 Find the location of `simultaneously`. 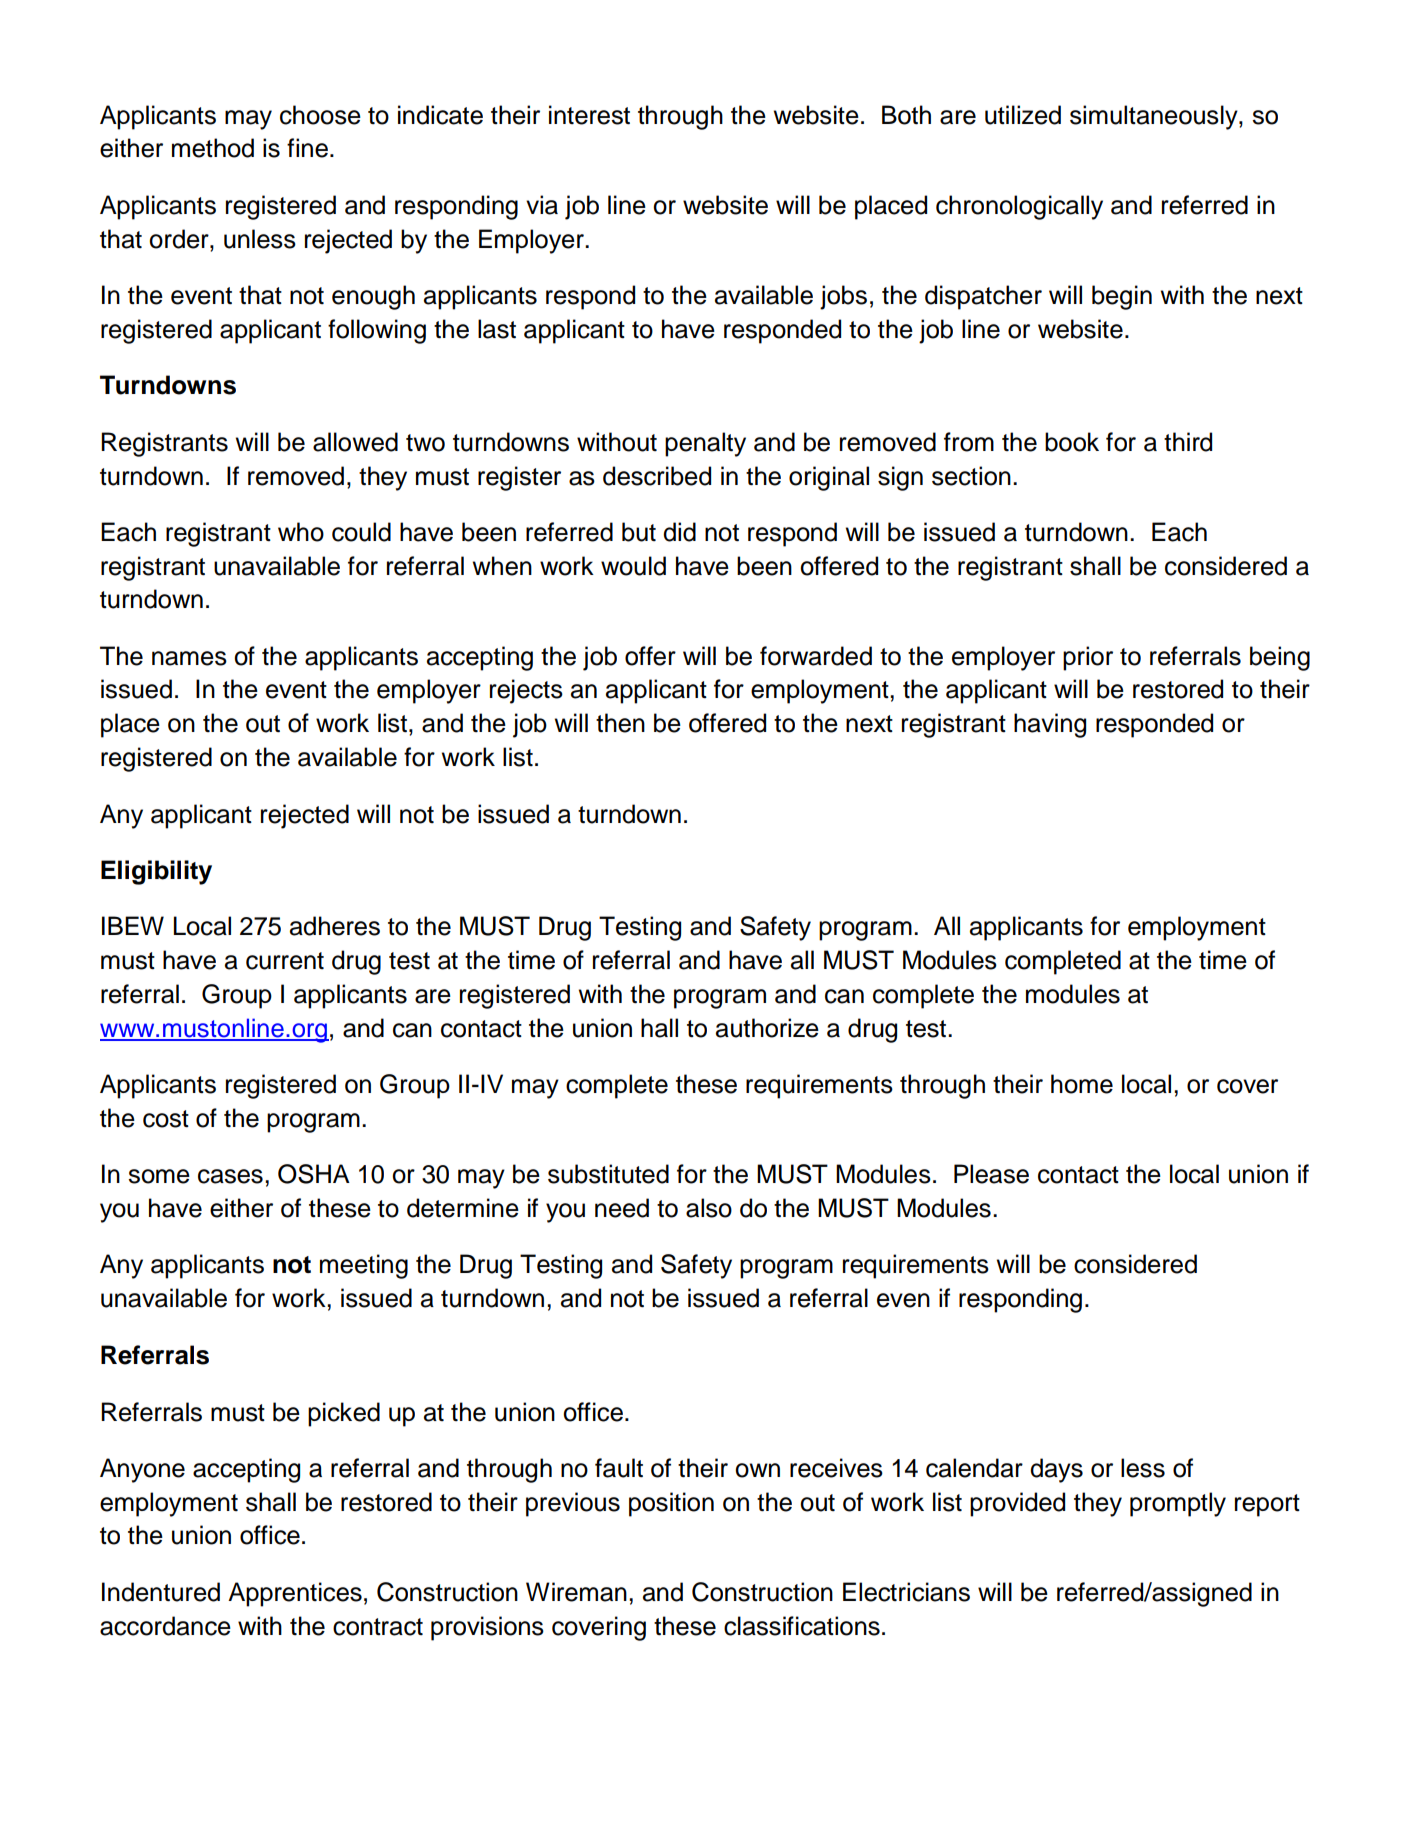

simultaneously is located at coordinates (1155, 117).
